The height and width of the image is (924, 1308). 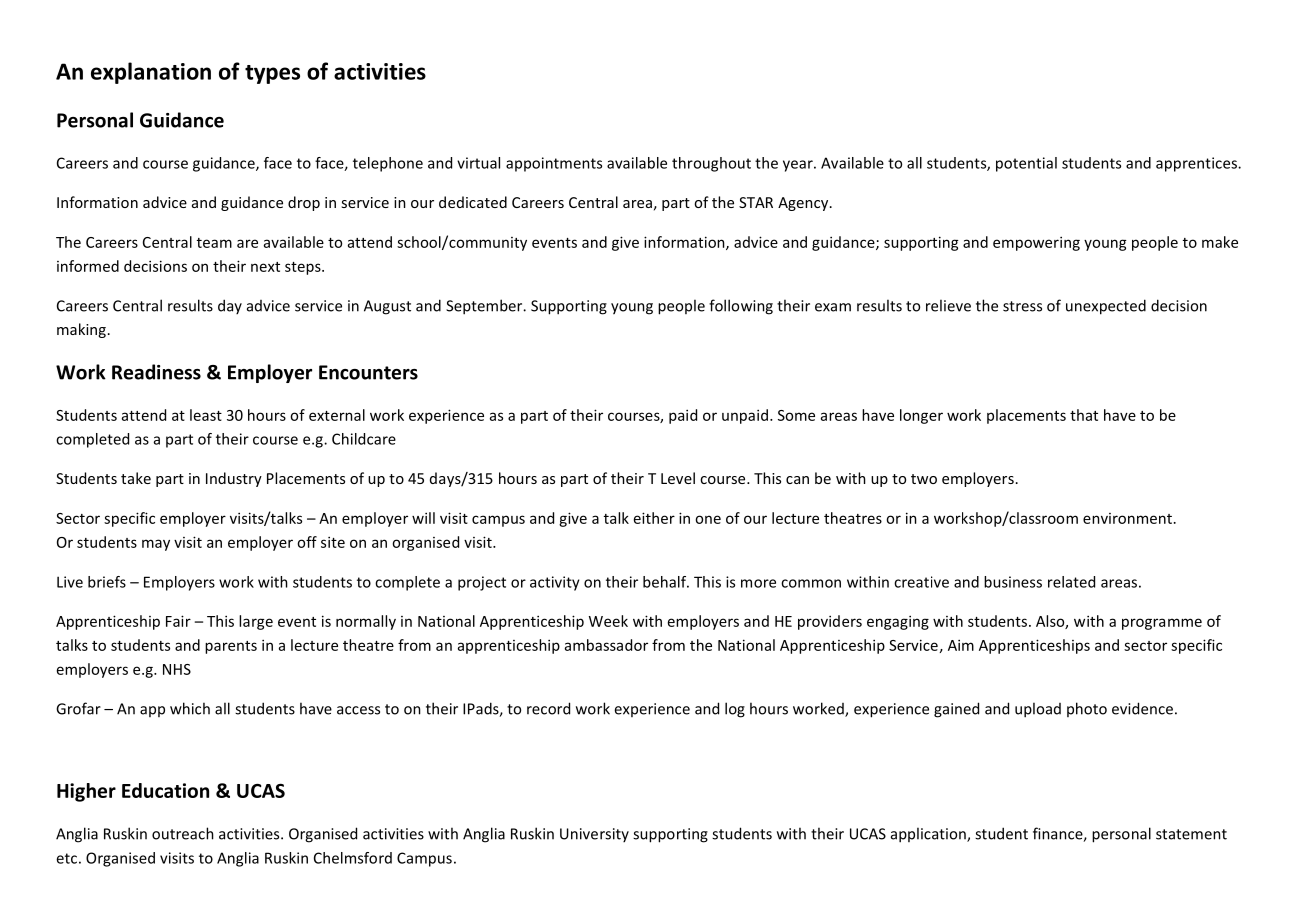 What do you see at coordinates (234, 479) in the image?
I see `Industry` at bounding box center [234, 479].
